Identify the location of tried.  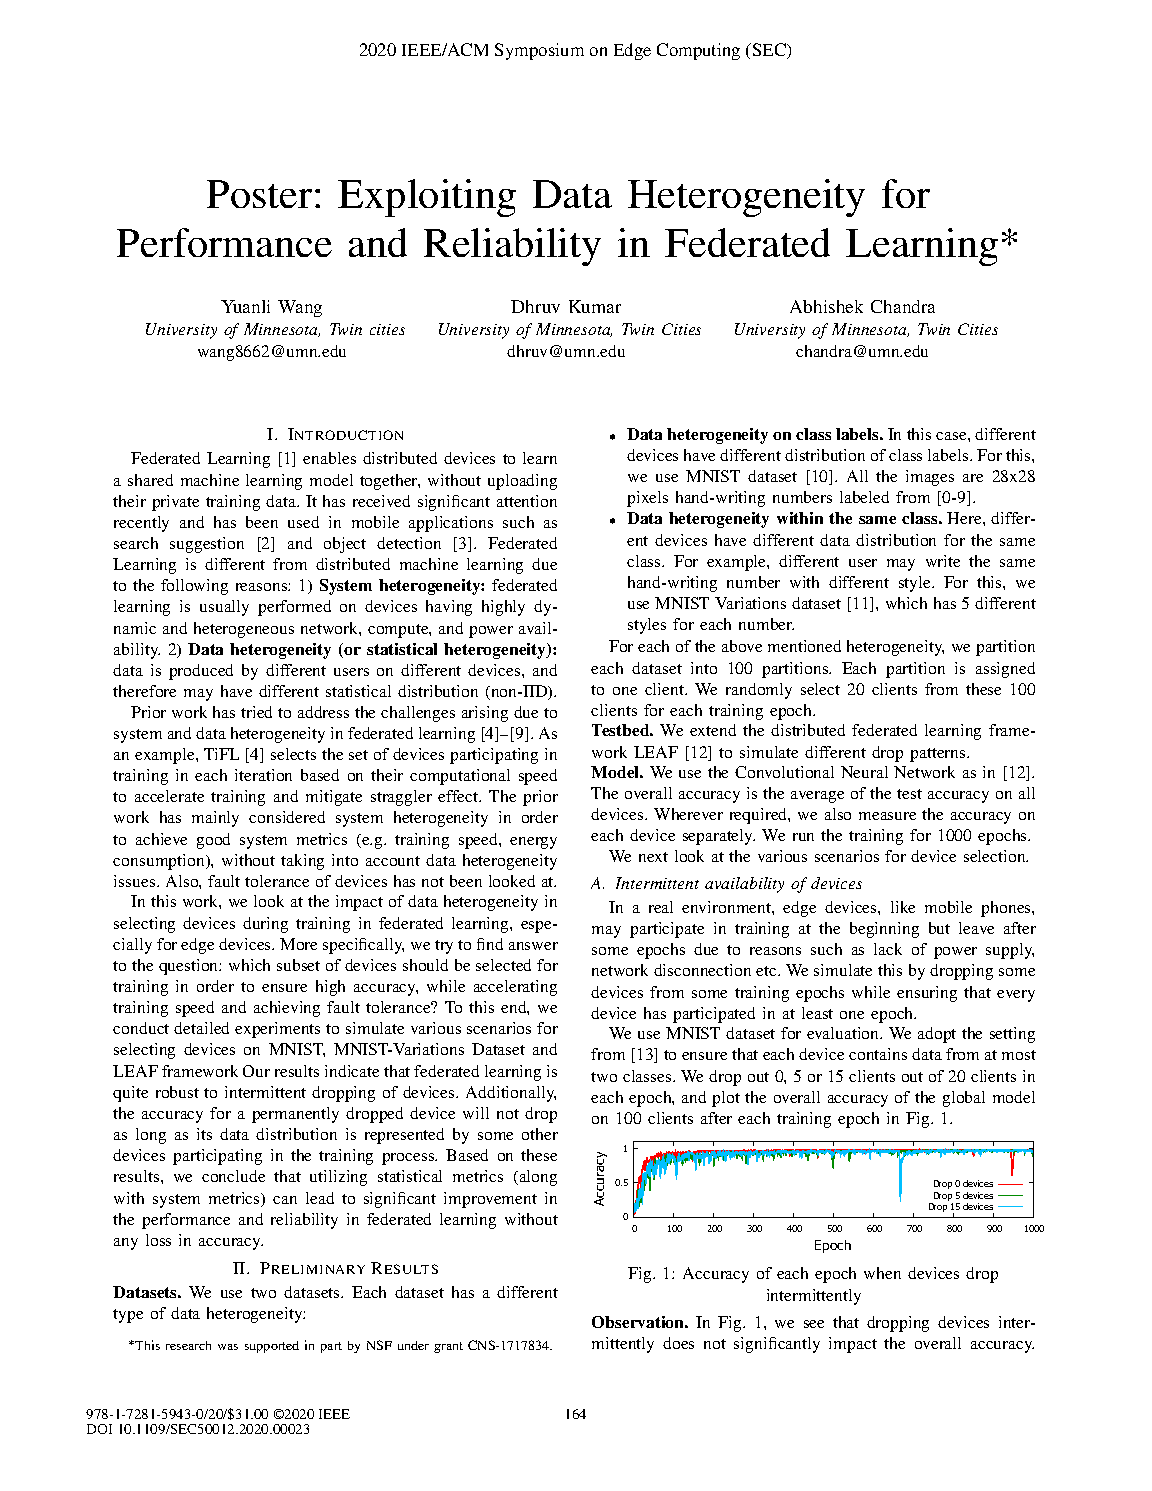
(256, 712).
